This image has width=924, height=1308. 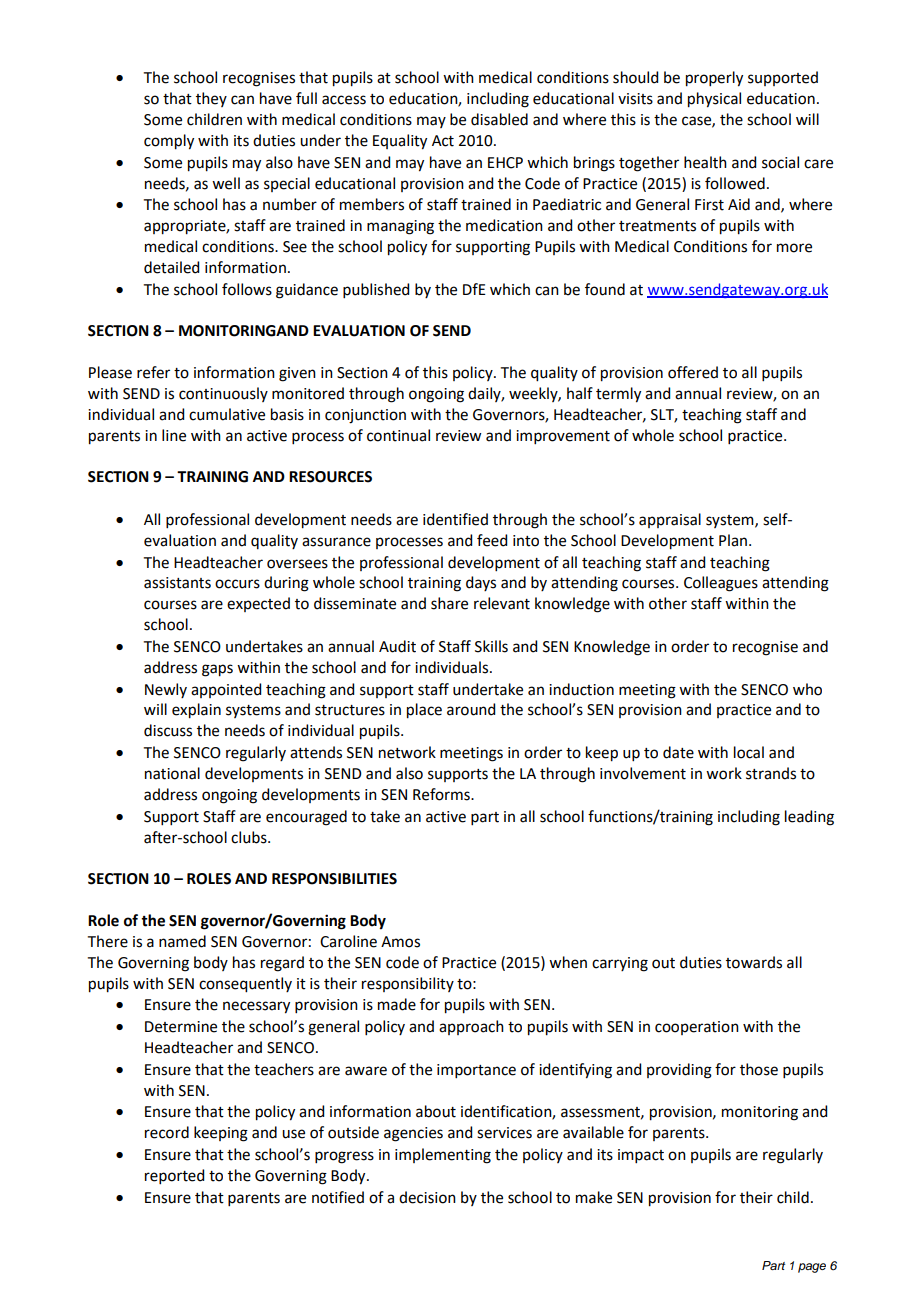 What do you see at coordinates (427, 1197) in the image?
I see `decision` at bounding box center [427, 1197].
